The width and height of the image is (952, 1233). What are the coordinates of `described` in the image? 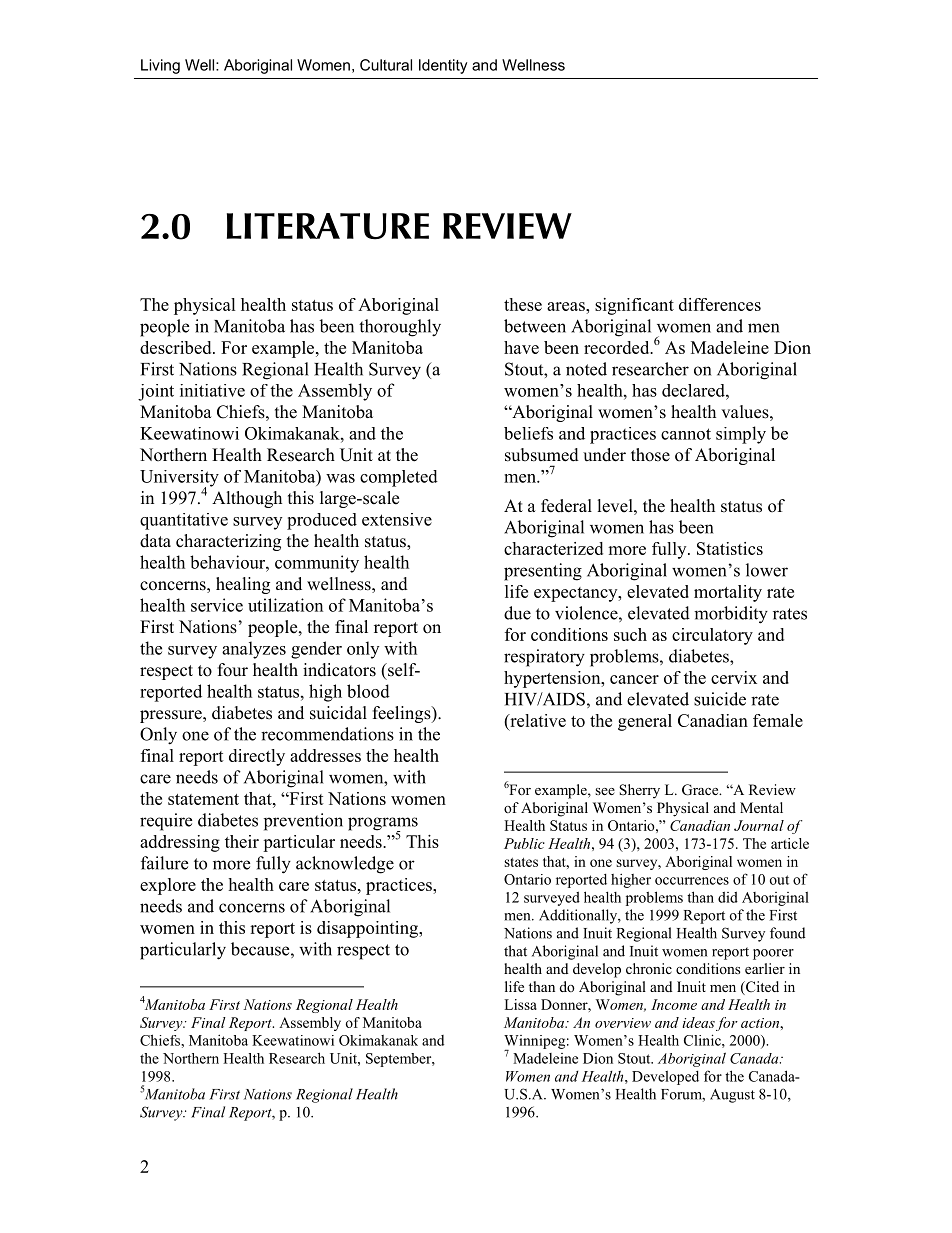 It's located at (177, 347).
